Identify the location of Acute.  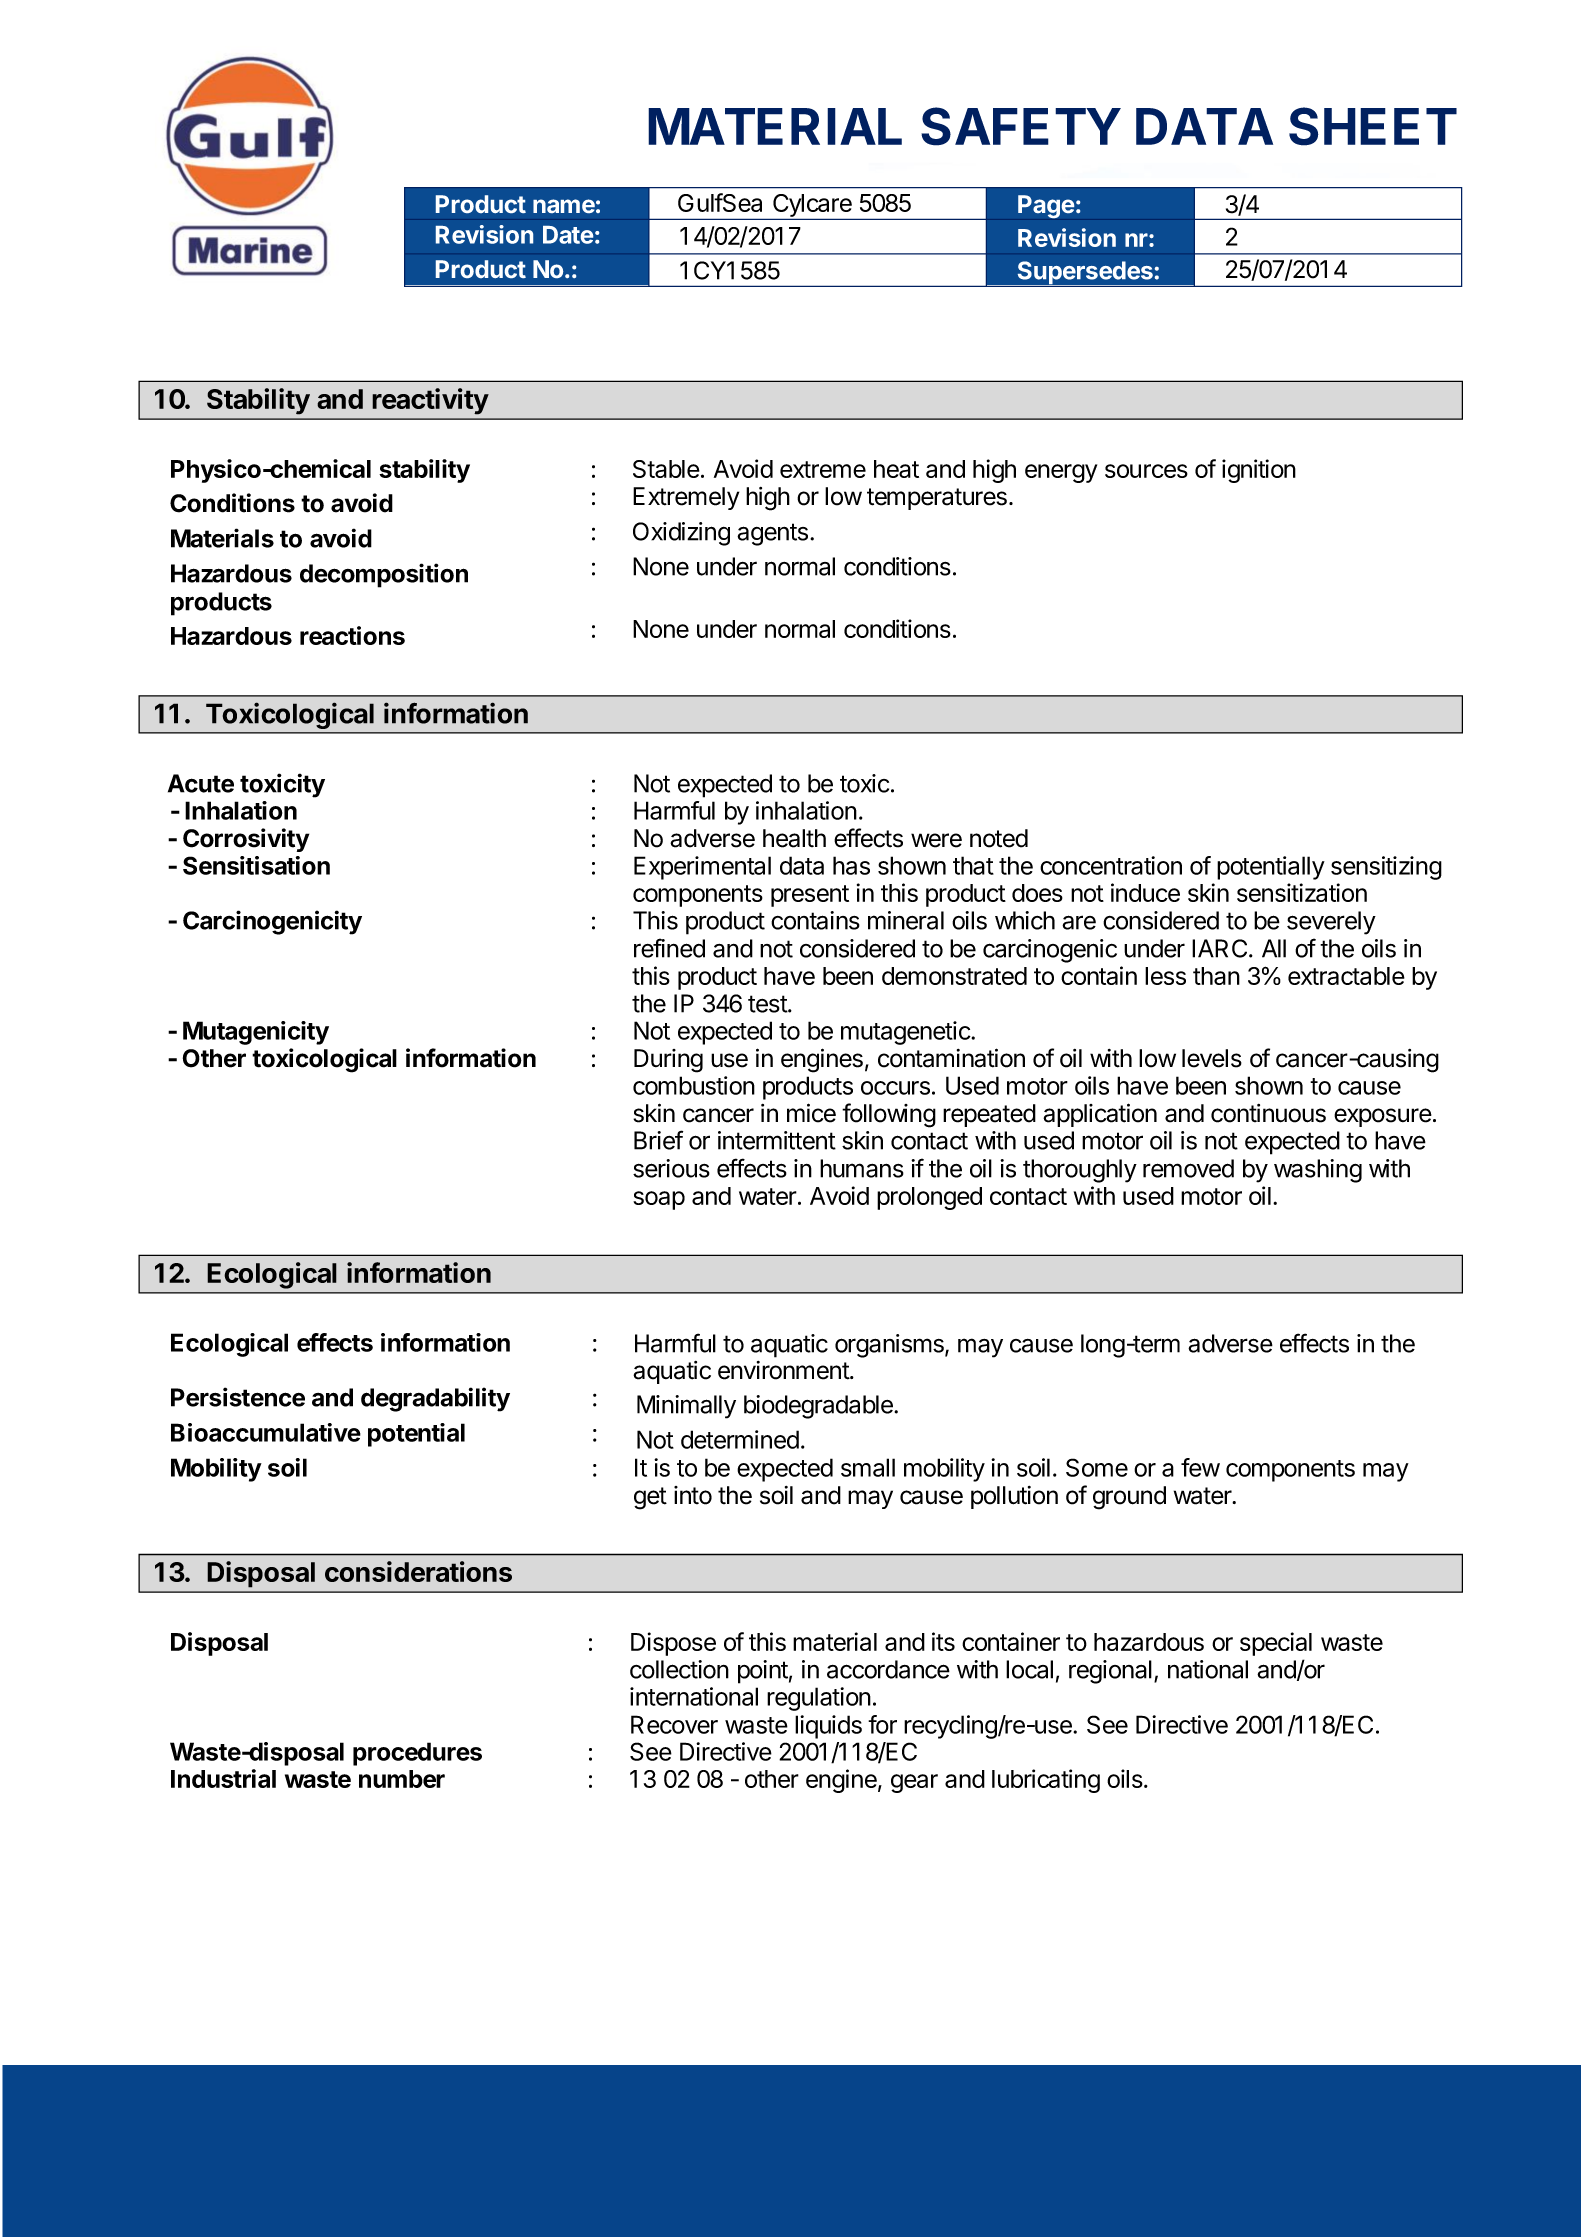
(201, 783).
